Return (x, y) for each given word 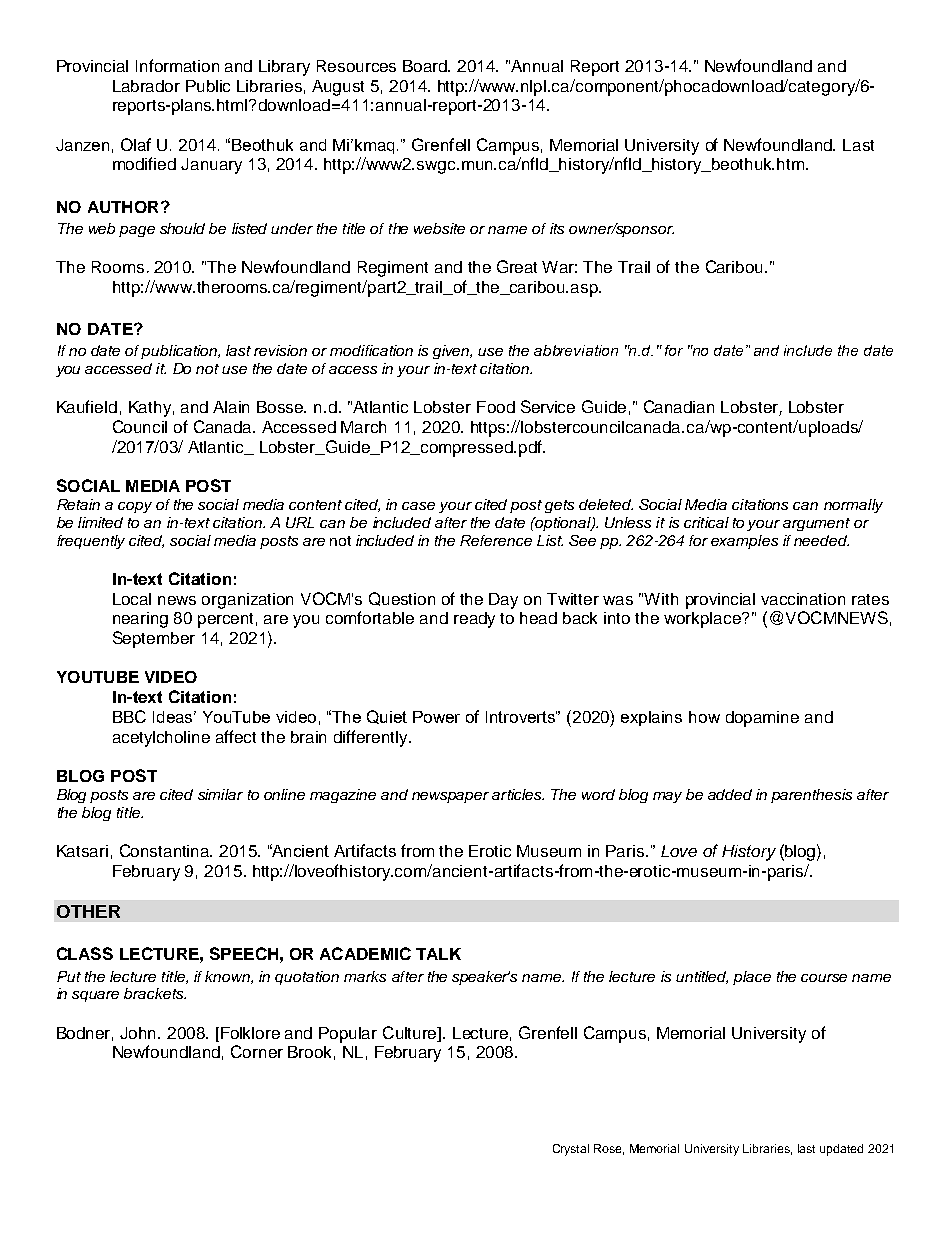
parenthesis (811, 796)
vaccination (803, 599)
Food (496, 407)
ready (474, 620)
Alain (231, 407)
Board (426, 66)
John (139, 1033)
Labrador (146, 86)
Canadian (679, 406)
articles (518, 794)
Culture (411, 1032)
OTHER (88, 911)
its (557, 228)
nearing (140, 620)
